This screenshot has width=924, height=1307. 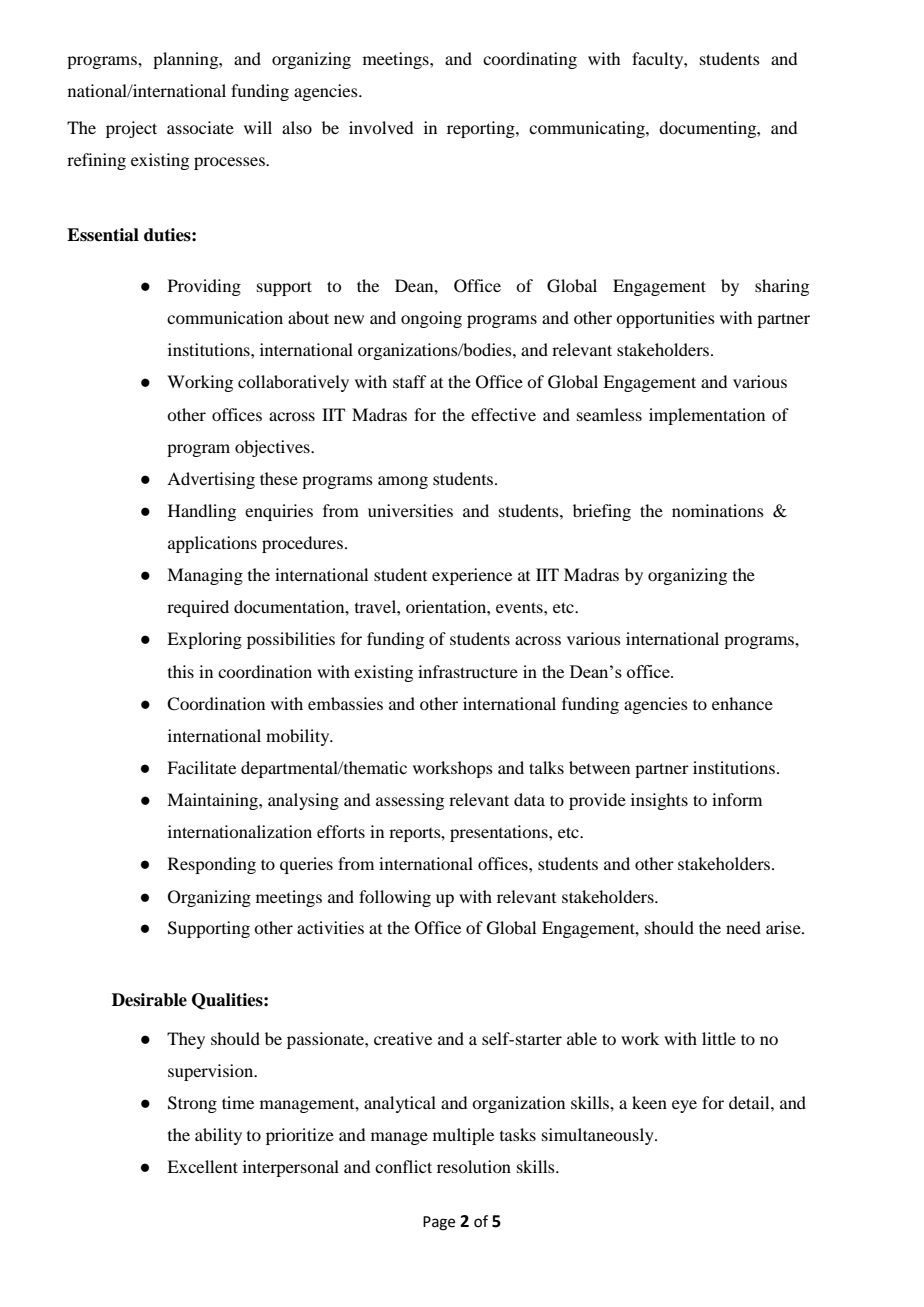 What do you see at coordinates (202, 1166) in the screenshot?
I see `Excellent` at bounding box center [202, 1166].
